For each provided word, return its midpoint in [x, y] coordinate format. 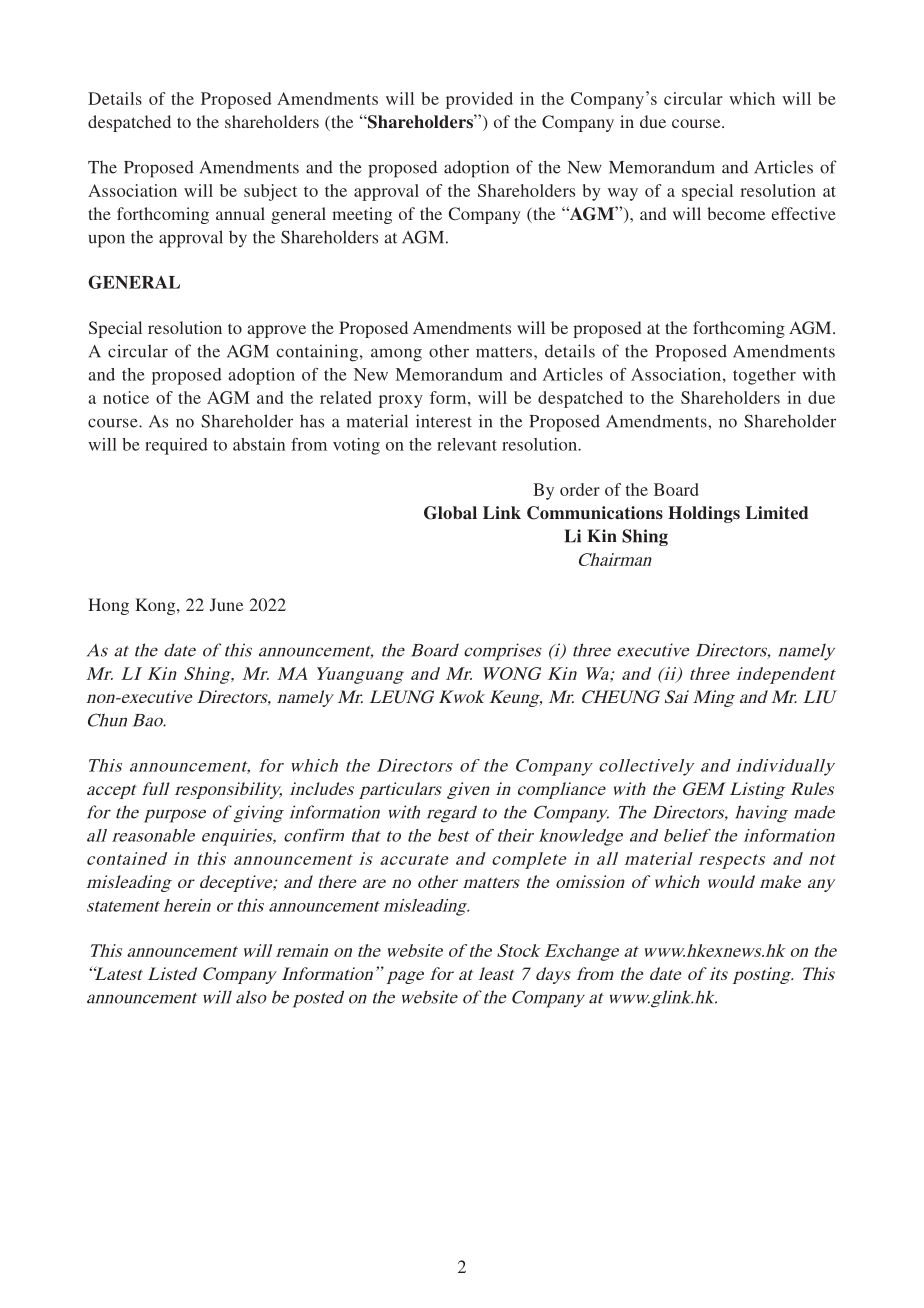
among [396, 355]
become [736, 213]
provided [479, 100]
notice [126, 397]
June [226, 605]
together [764, 376]
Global [450, 513]
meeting [362, 215]
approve [276, 331]
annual [240, 213]
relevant [467, 444]
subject [270, 192]
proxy [401, 401]
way [623, 194]
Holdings [704, 514]
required [176, 446]
